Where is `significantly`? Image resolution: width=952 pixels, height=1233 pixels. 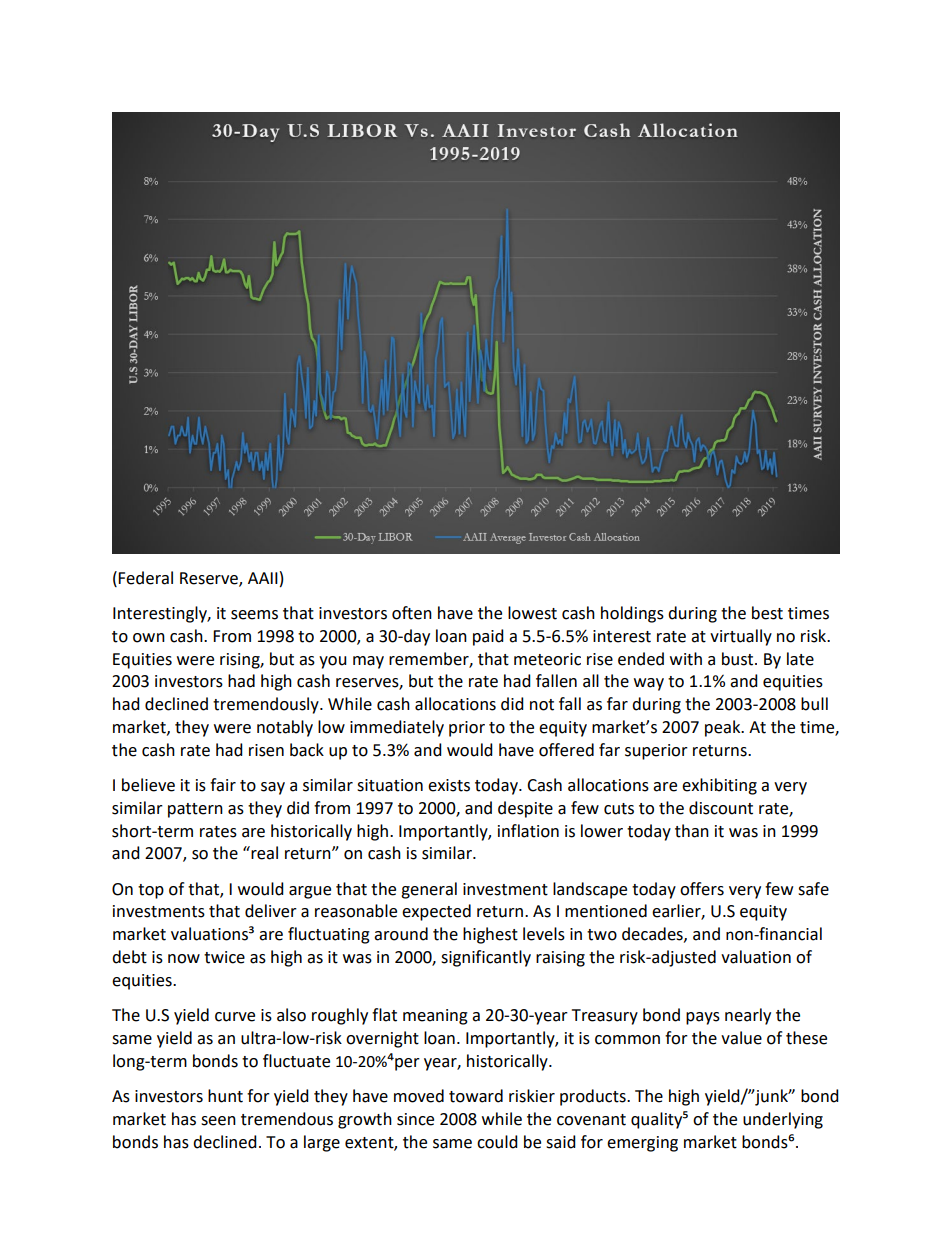 significantly is located at coordinates (486, 958).
